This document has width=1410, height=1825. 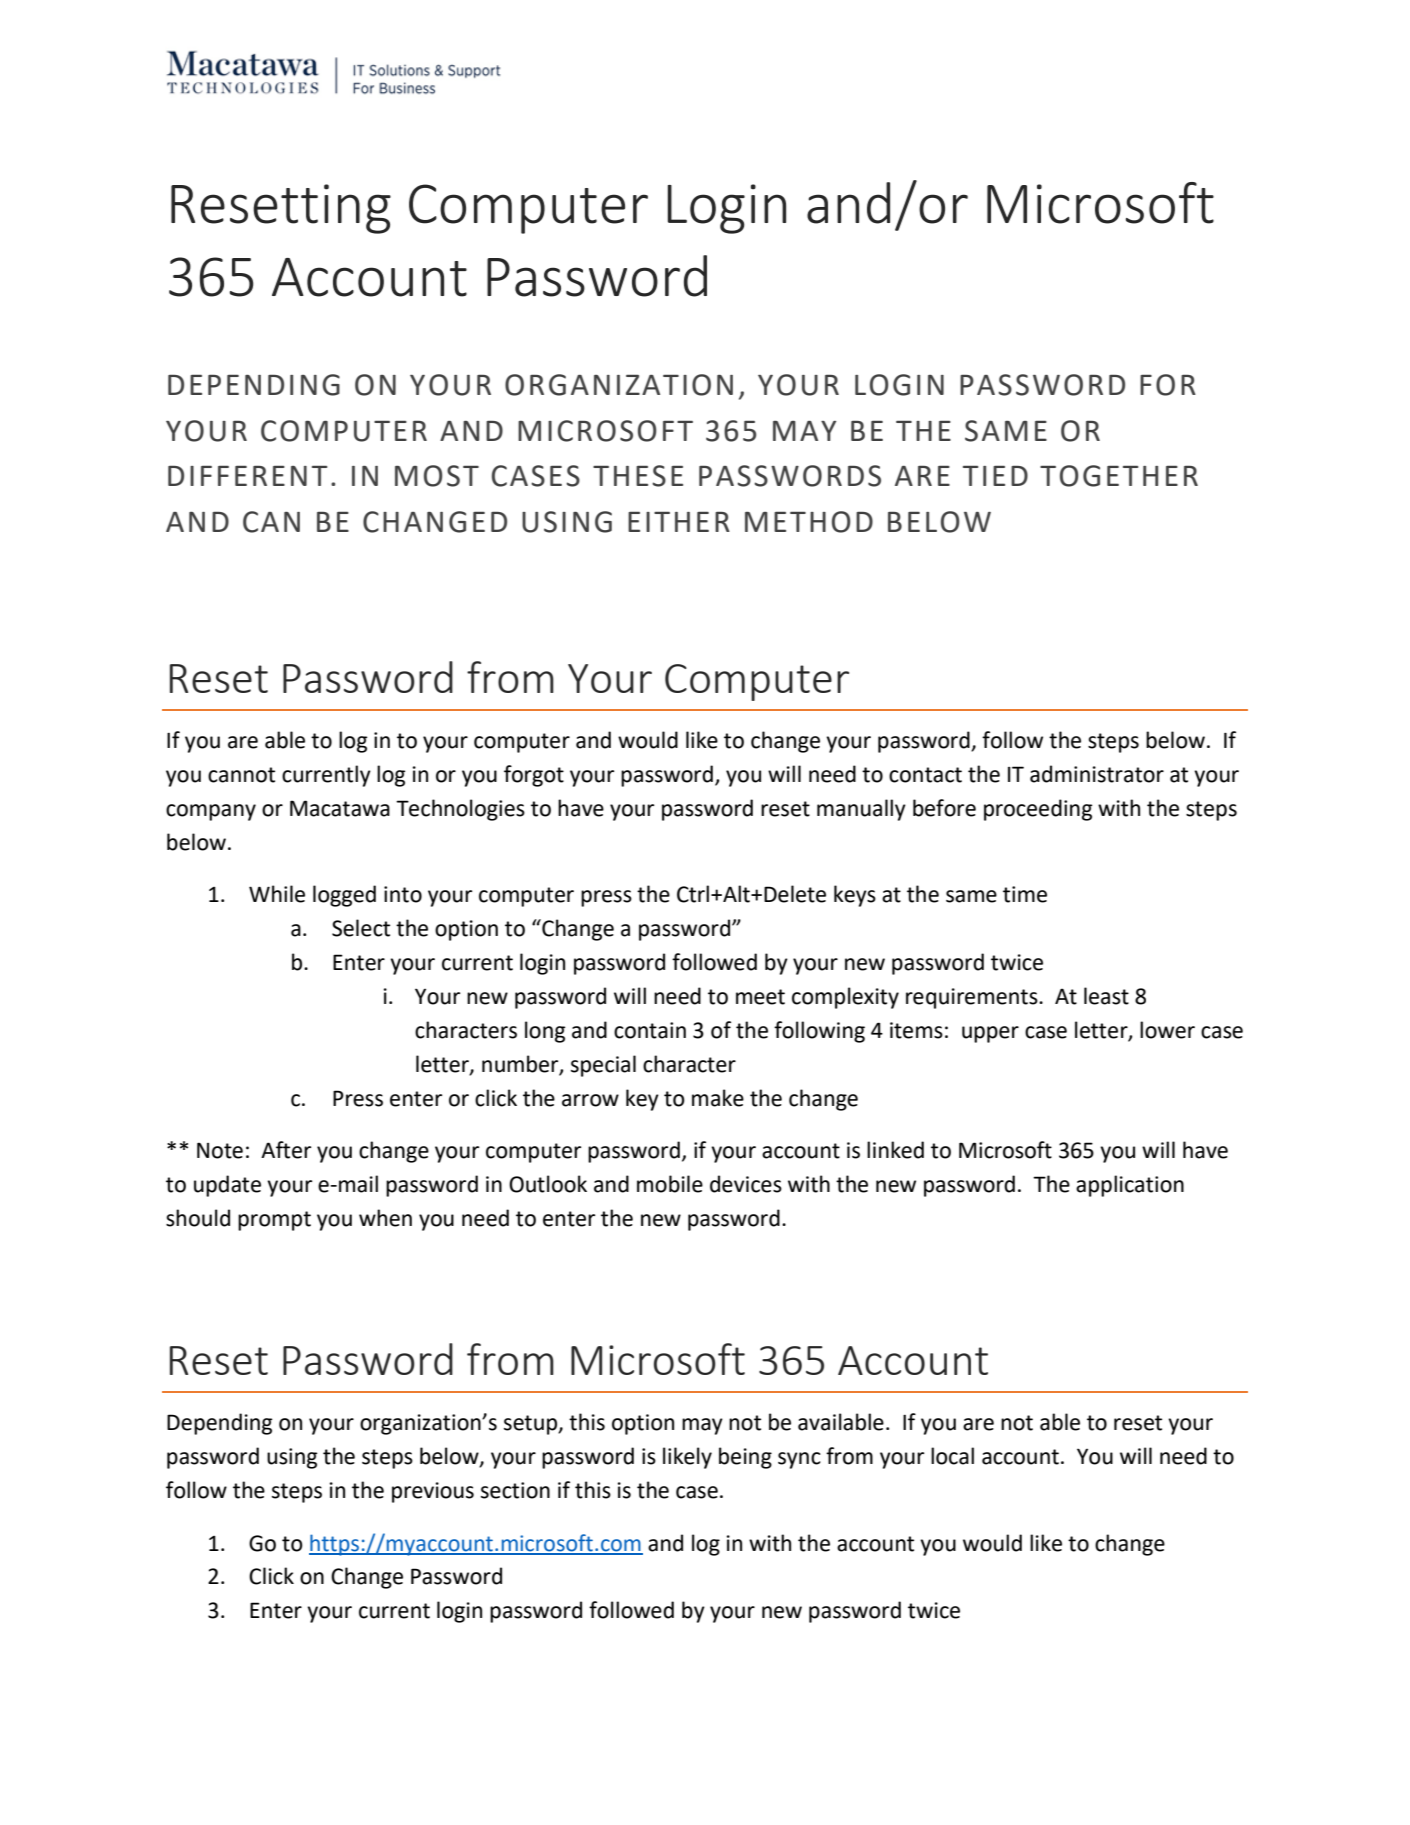 What do you see at coordinates (361, 928) in the document?
I see `Select` at bounding box center [361, 928].
